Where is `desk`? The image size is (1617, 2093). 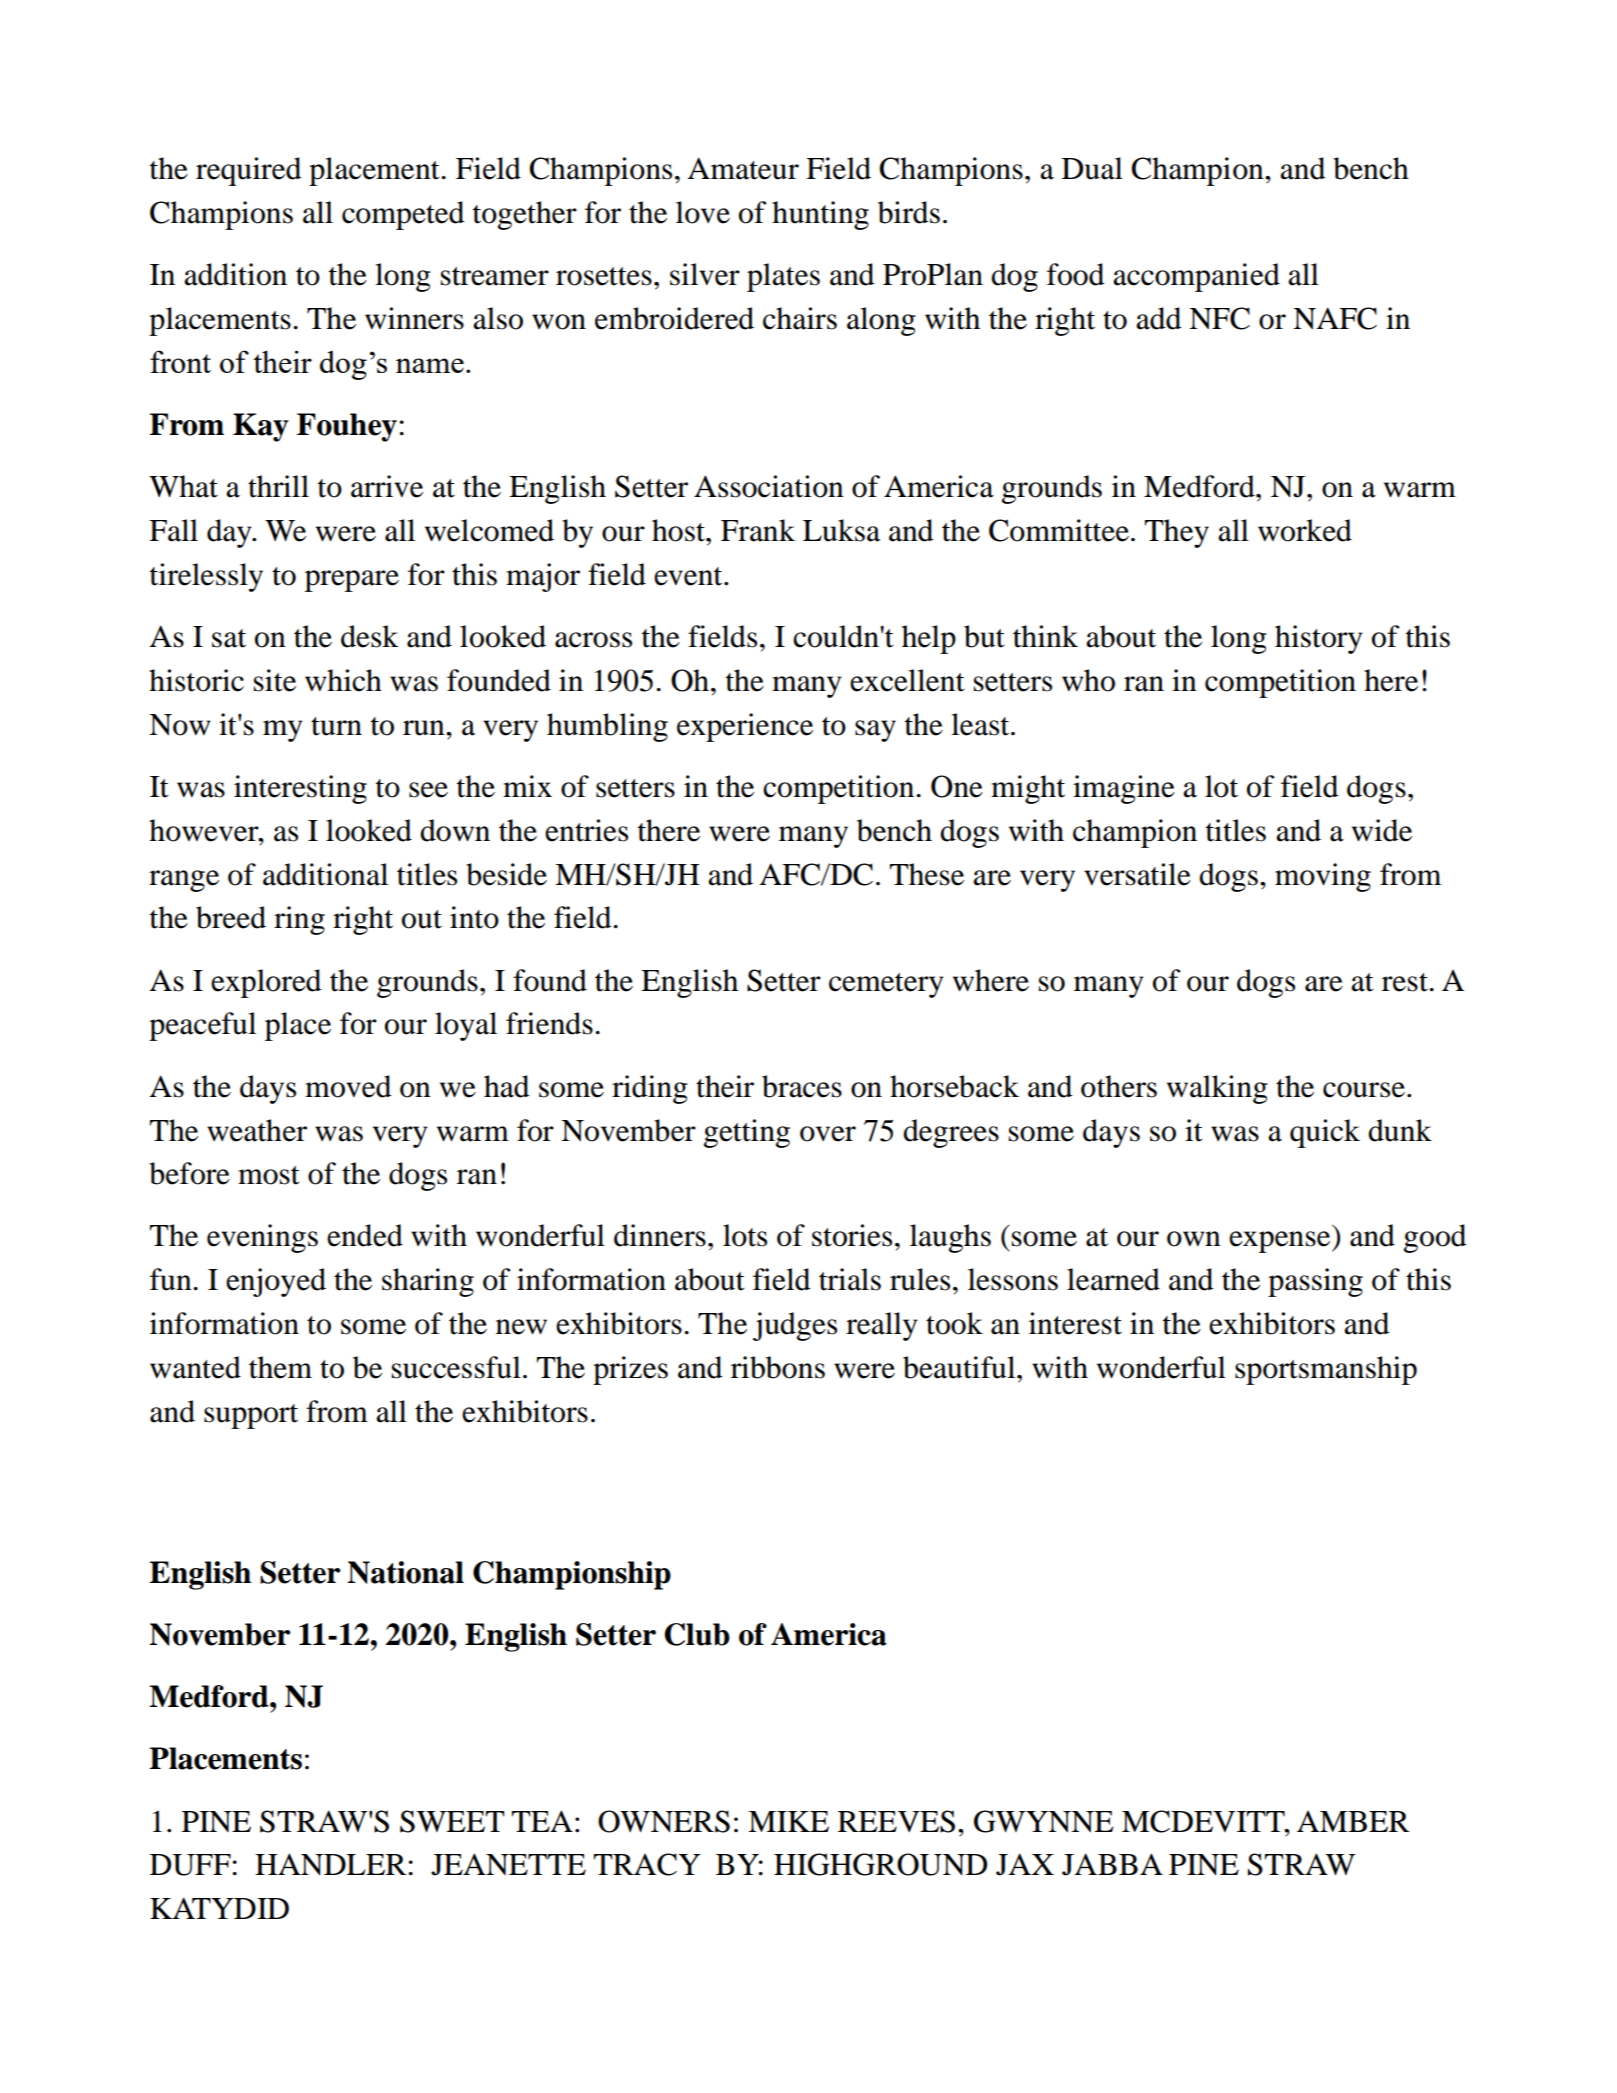 desk is located at coordinates (370, 636).
